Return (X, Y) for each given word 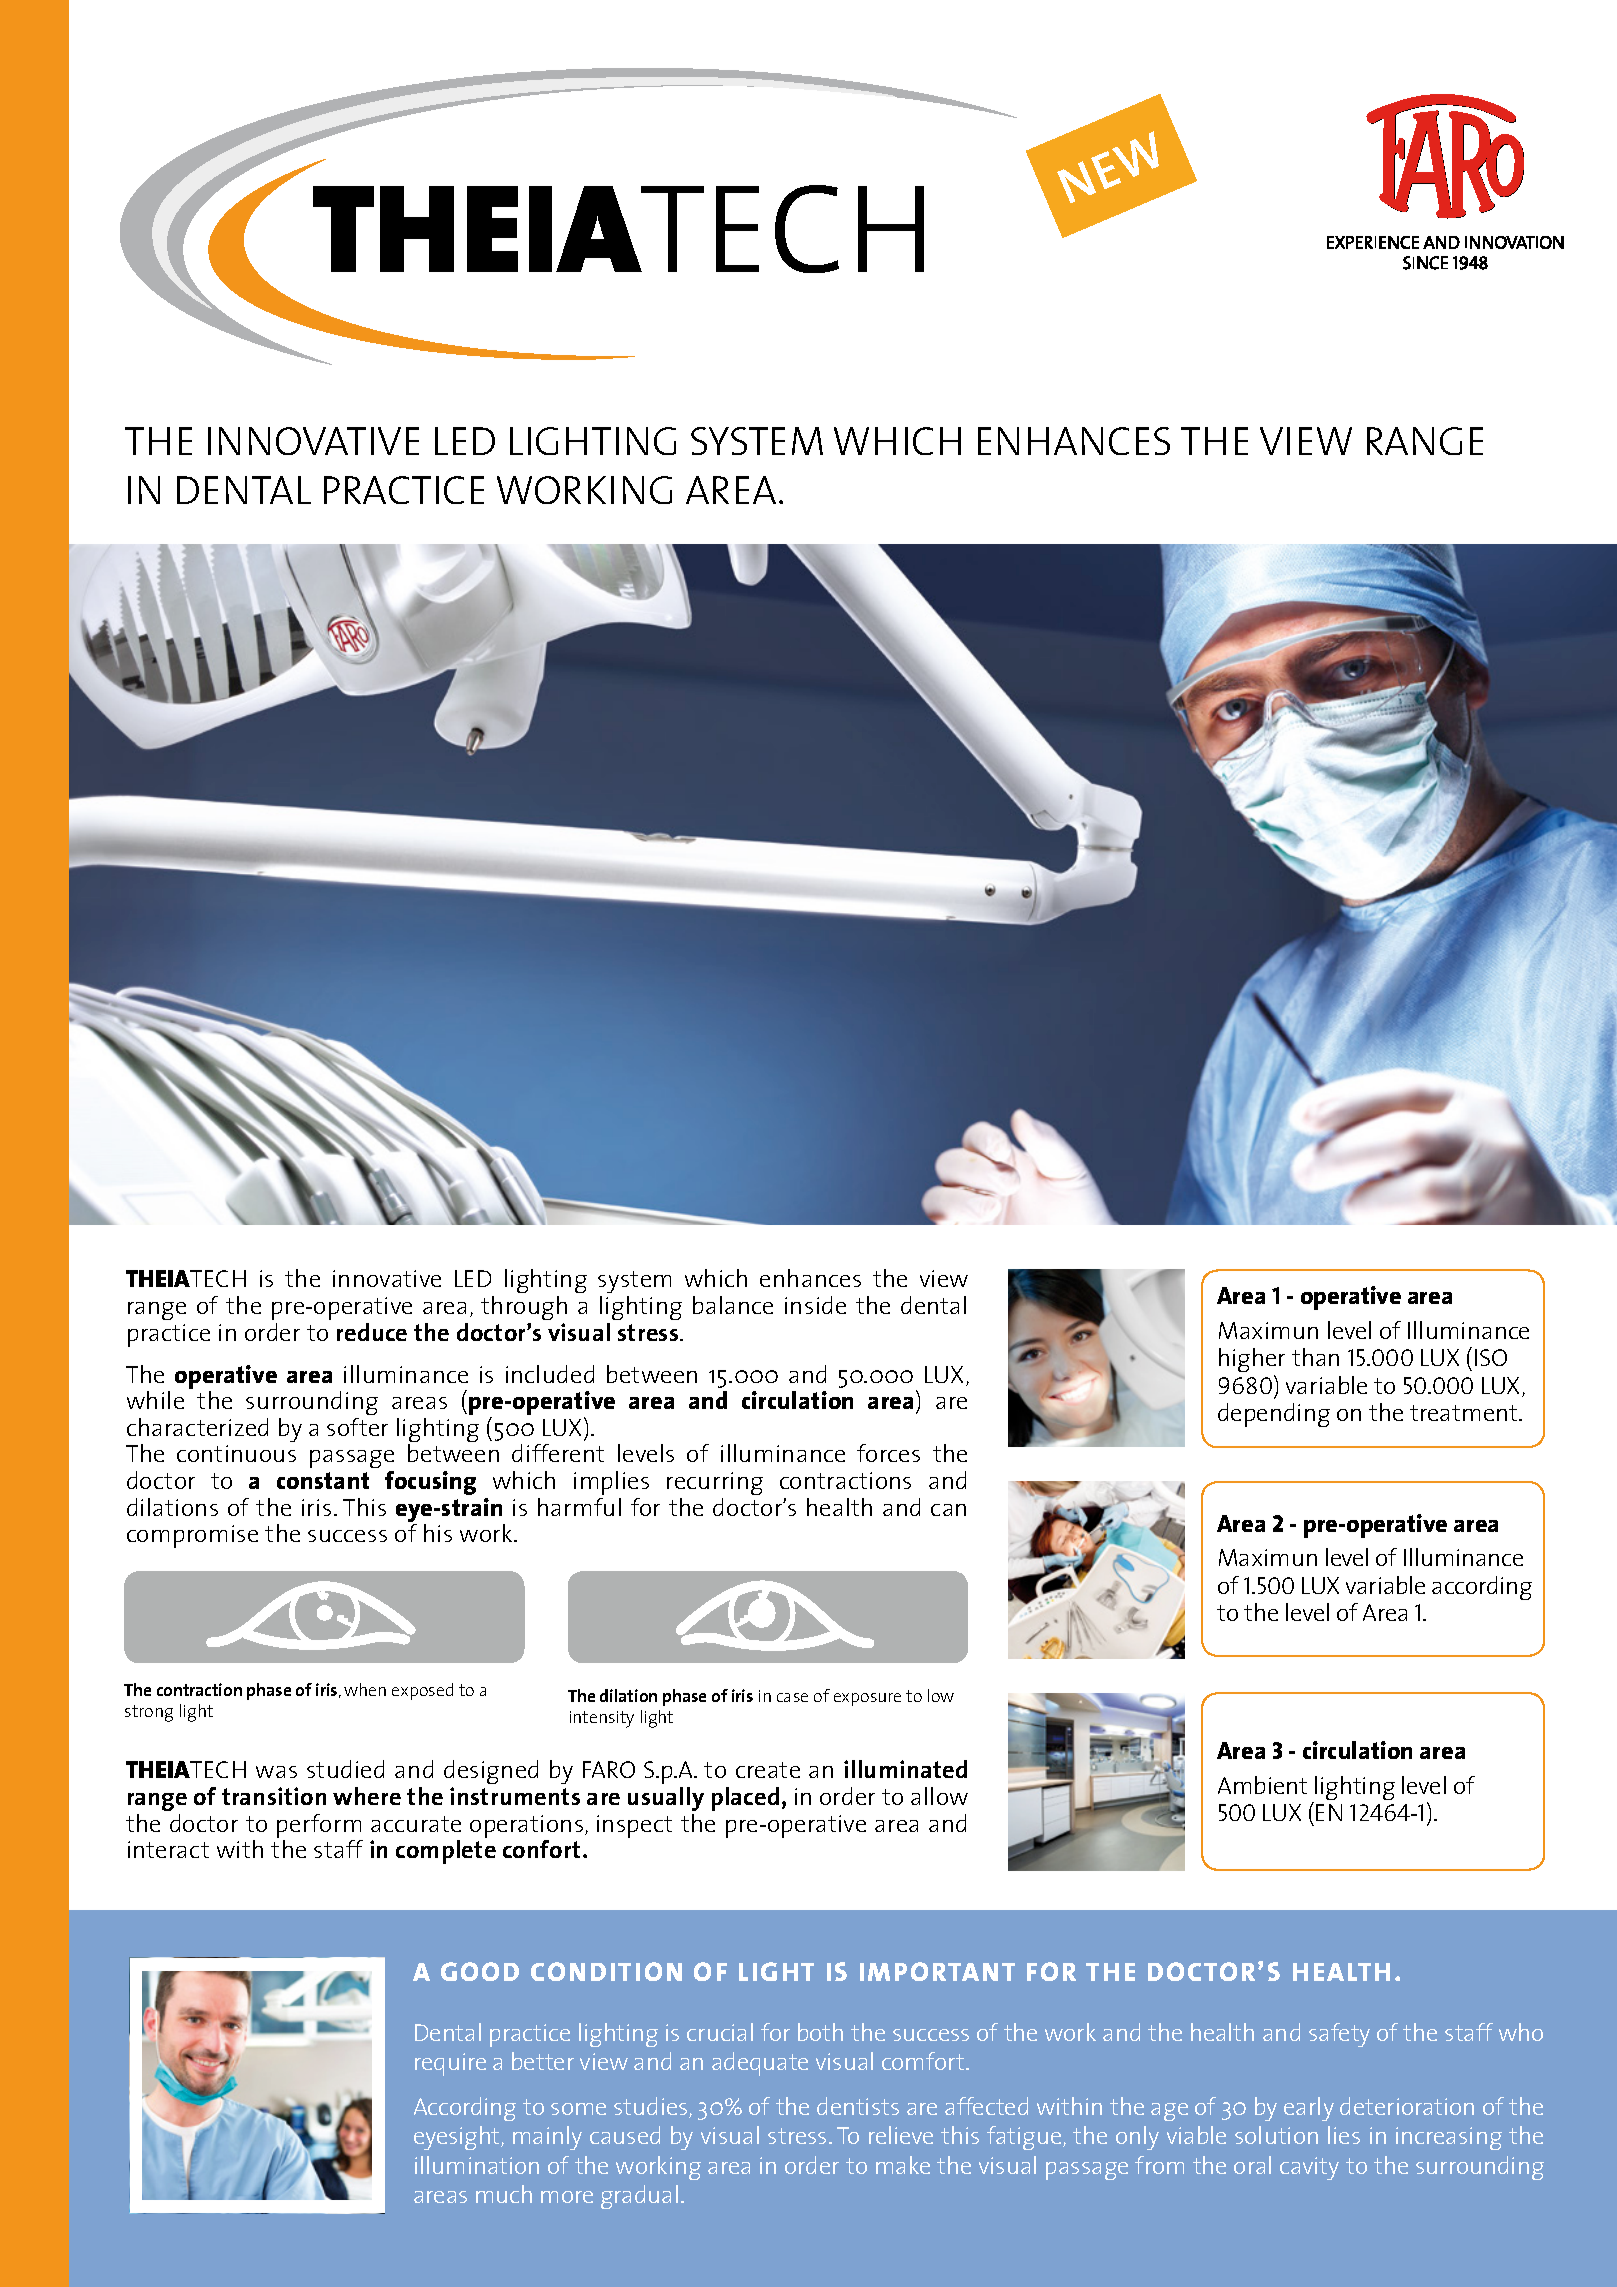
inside (815, 1305)
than (1315, 1357)
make (903, 2165)
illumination (477, 2165)
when (365, 1689)
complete (446, 1852)
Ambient (1262, 1785)
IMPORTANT (937, 1971)
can (948, 1510)
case (792, 1697)
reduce (372, 1332)
